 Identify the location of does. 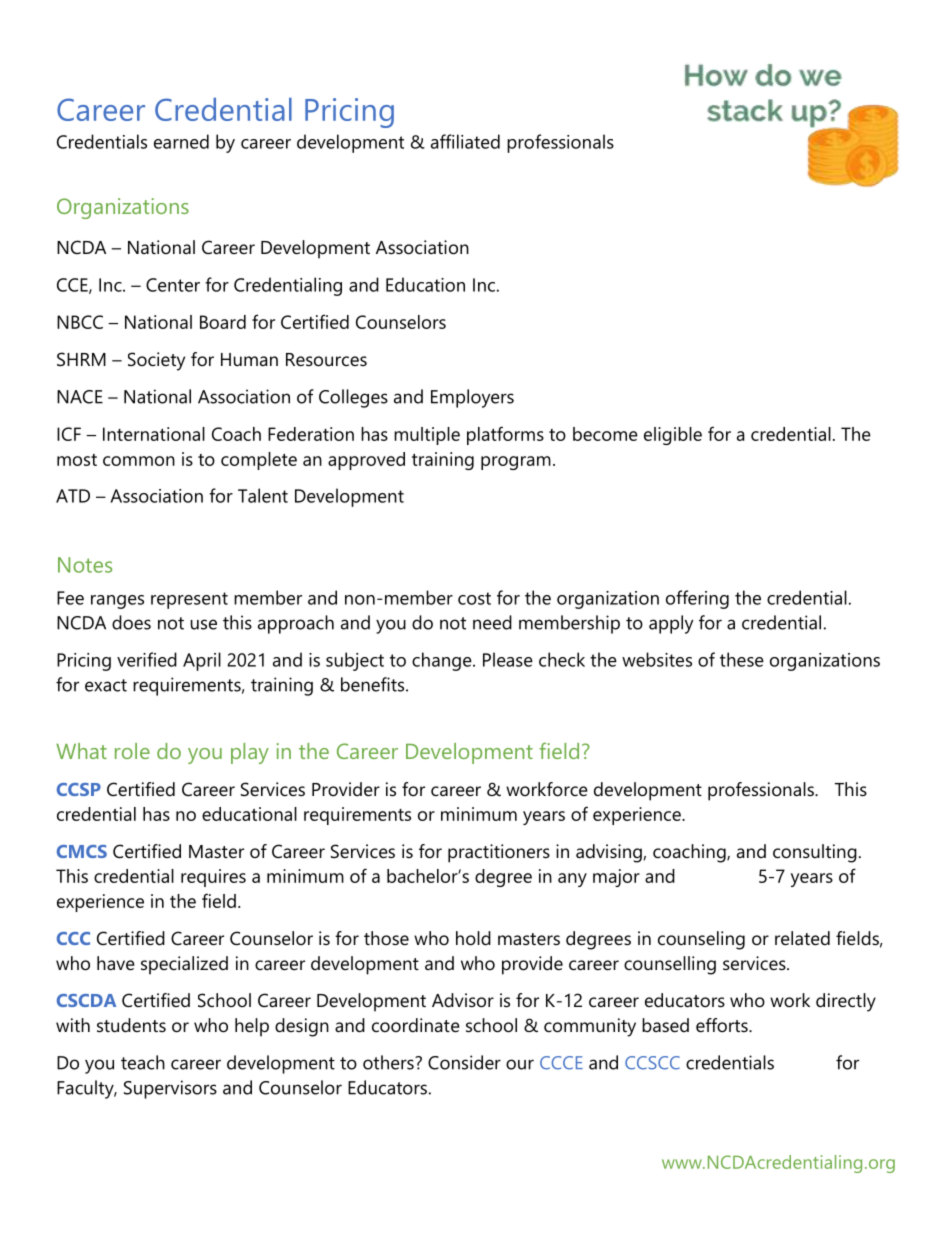
(131, 622).
